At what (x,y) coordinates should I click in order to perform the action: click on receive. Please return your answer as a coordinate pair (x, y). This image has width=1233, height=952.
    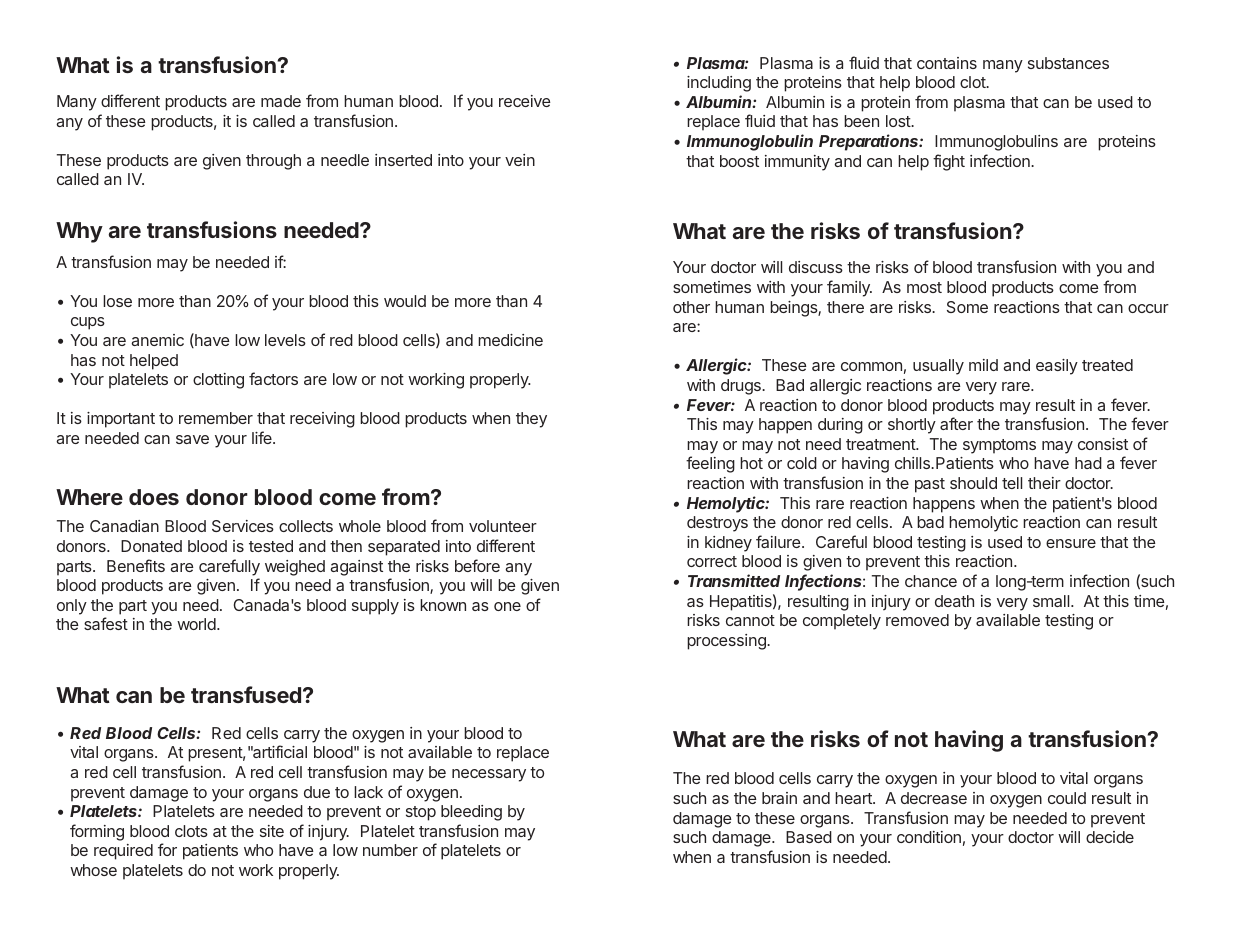
    Looking at the image, I should click on (525, 101).
